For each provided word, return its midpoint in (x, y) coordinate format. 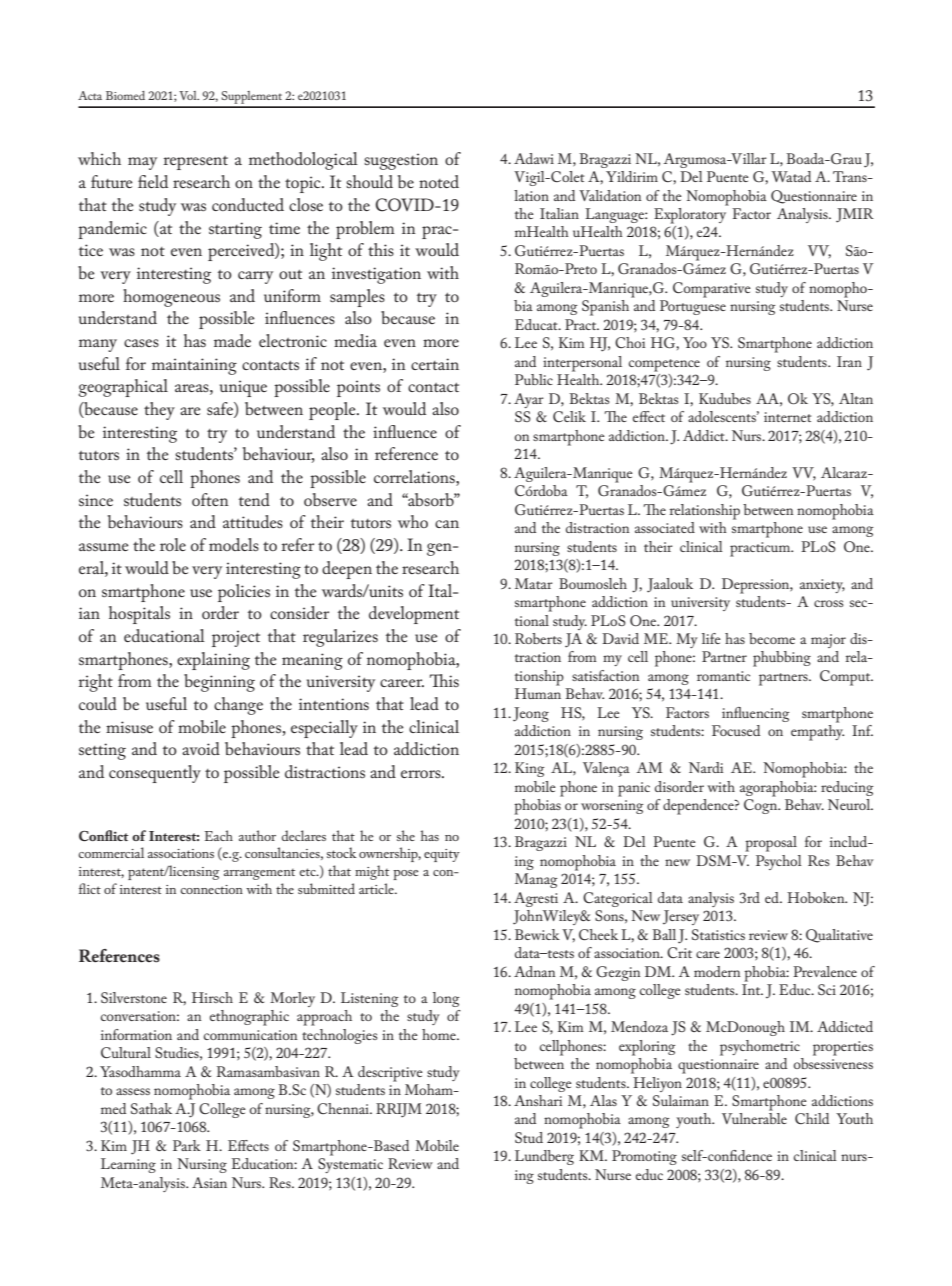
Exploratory (691, 214)
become (772, 638)
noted (439, 181)
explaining (213, 661)
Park (187, 1145)
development (414, 615)
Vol (189, 95)
